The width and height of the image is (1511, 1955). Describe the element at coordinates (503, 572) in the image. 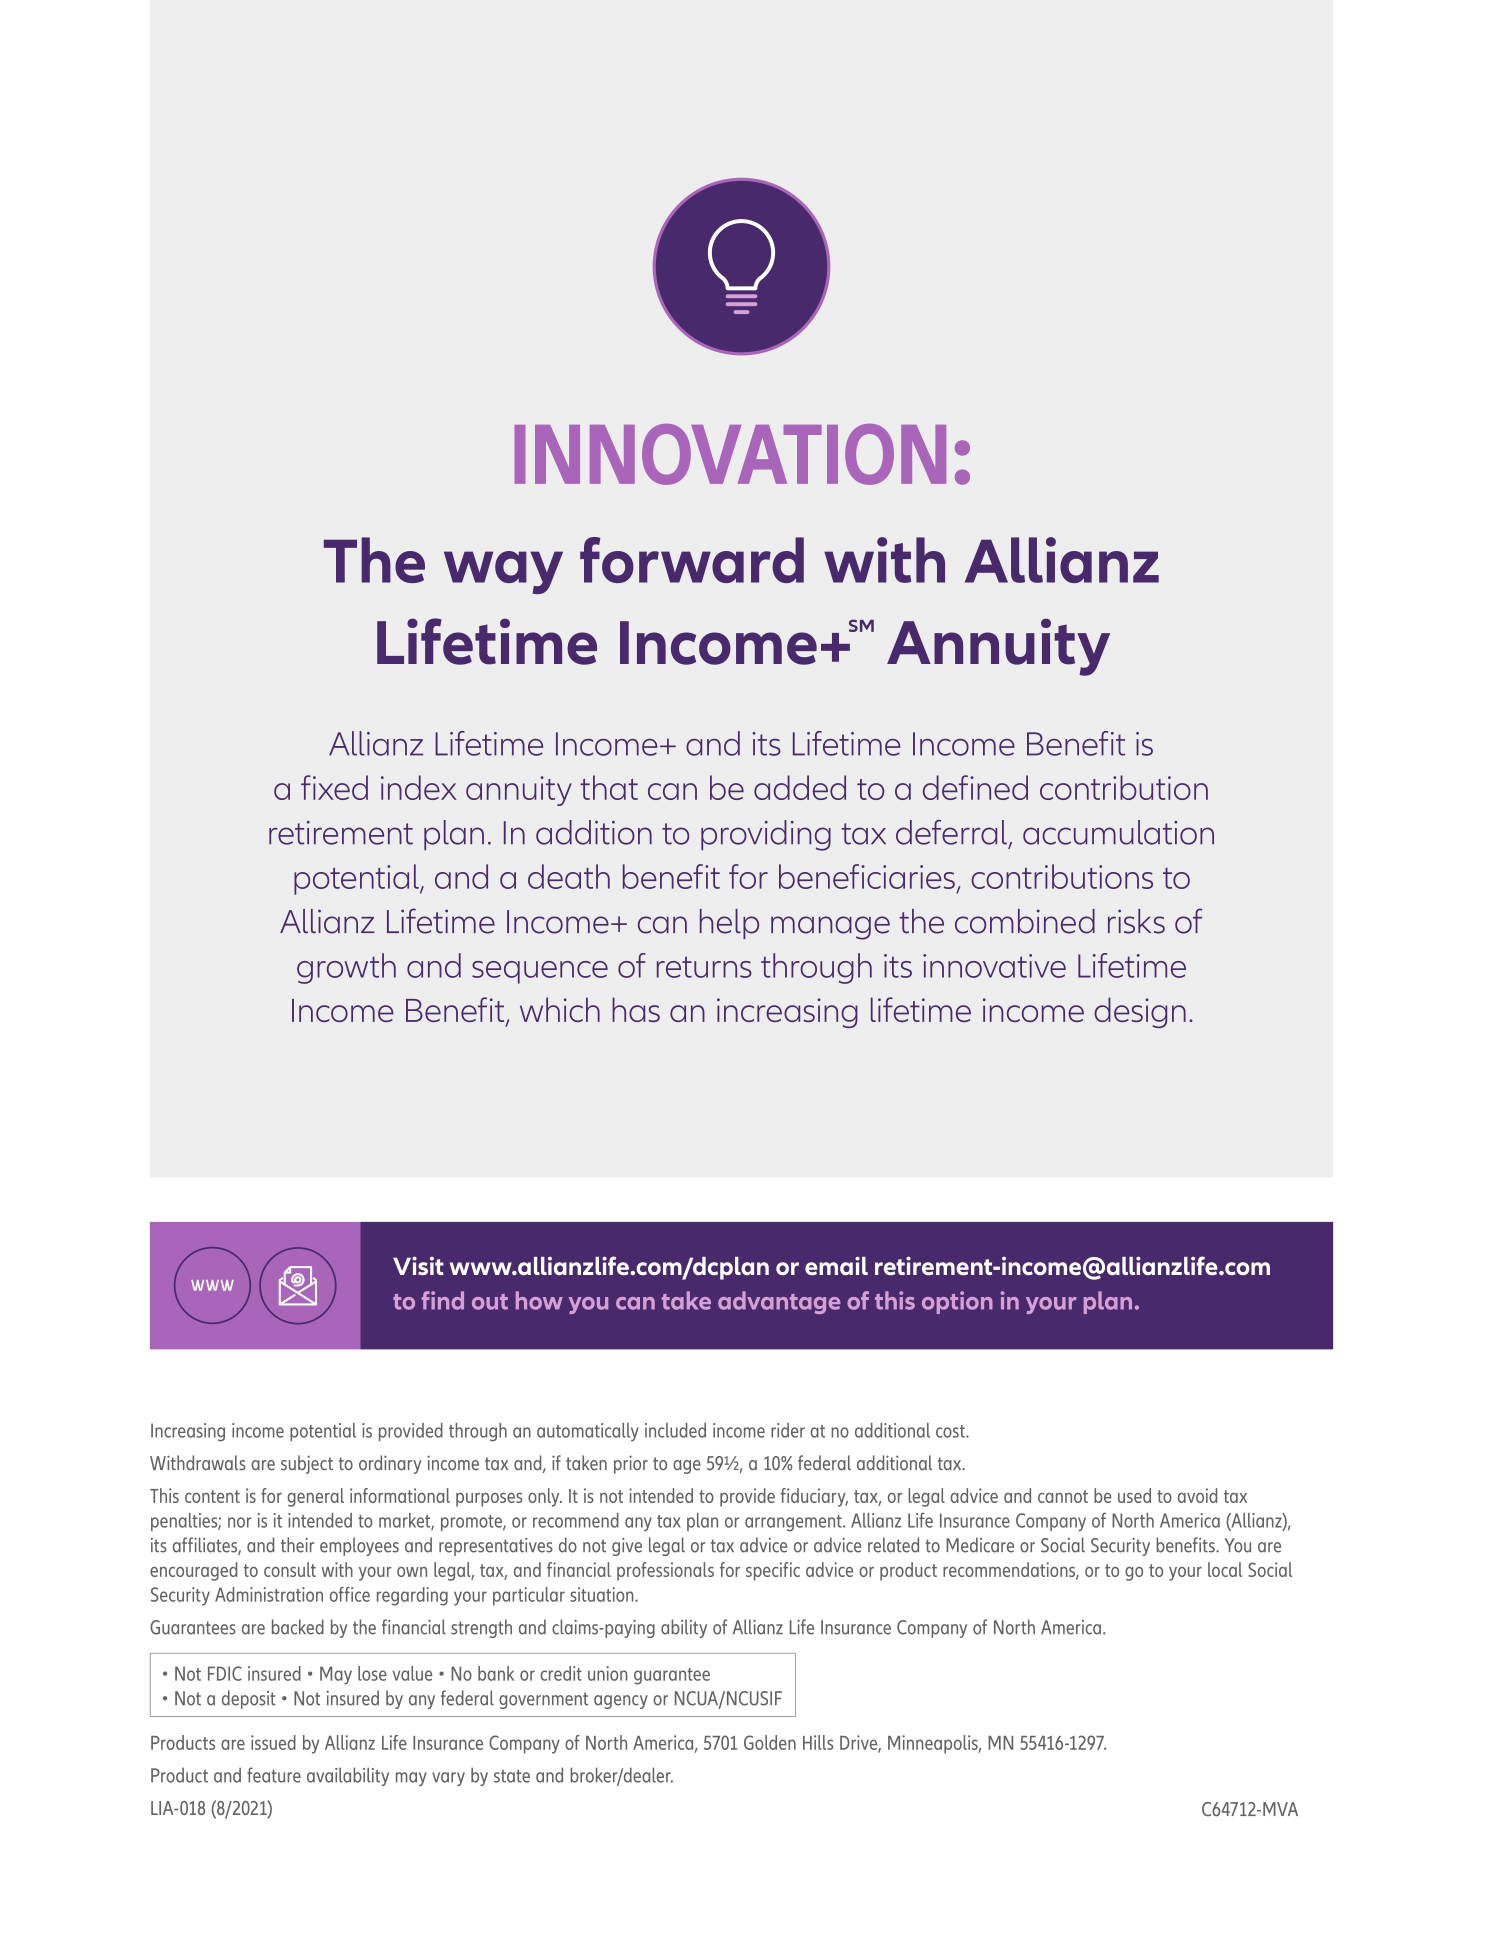

I see `way` at that location.
